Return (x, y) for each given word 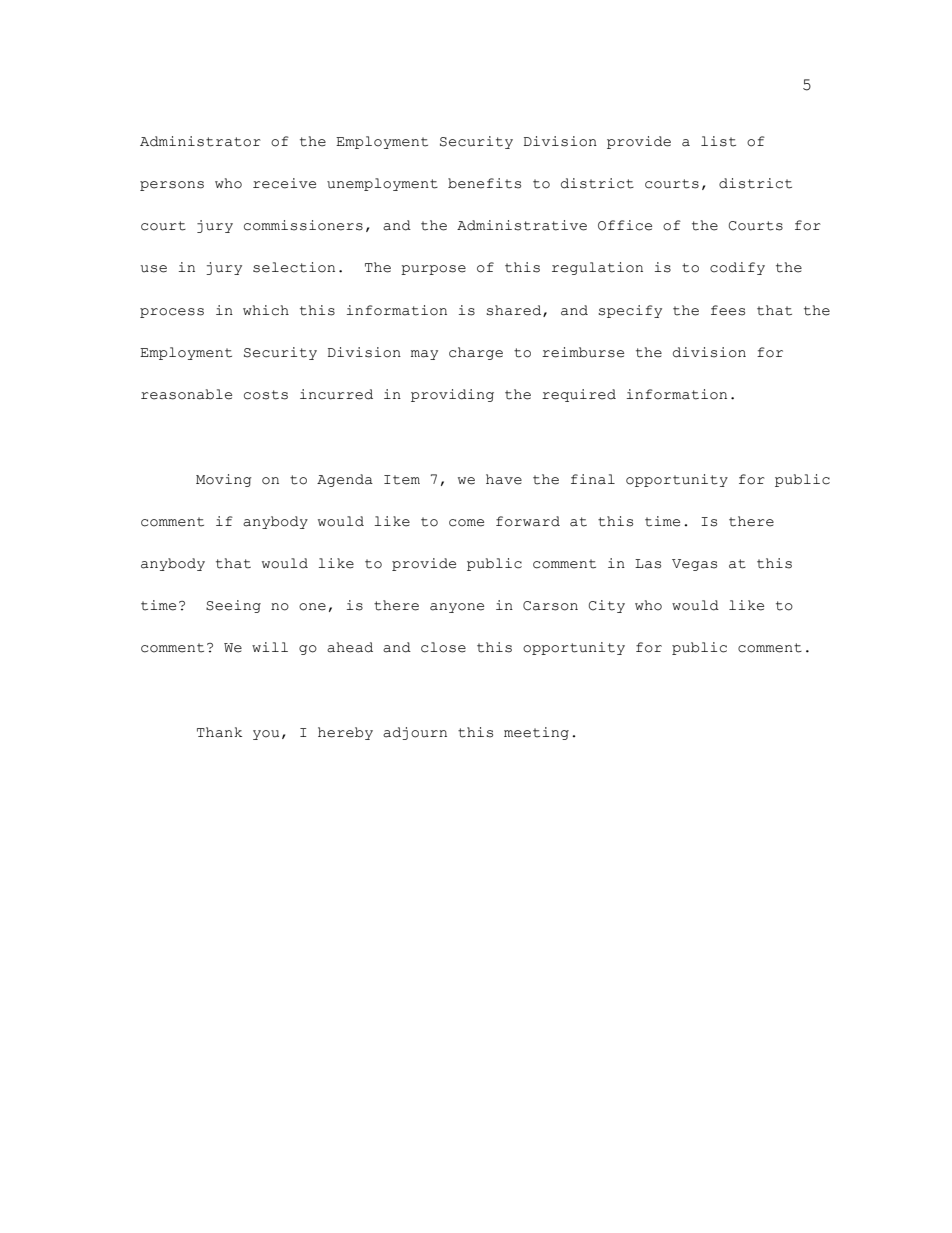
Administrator (200, 141)
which (266, 310)
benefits (484, 183)
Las (648, 564)
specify (630, 311)
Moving (224, 480)
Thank (219, 732)
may (424, 355)
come (466, 523)
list (718, 141)
